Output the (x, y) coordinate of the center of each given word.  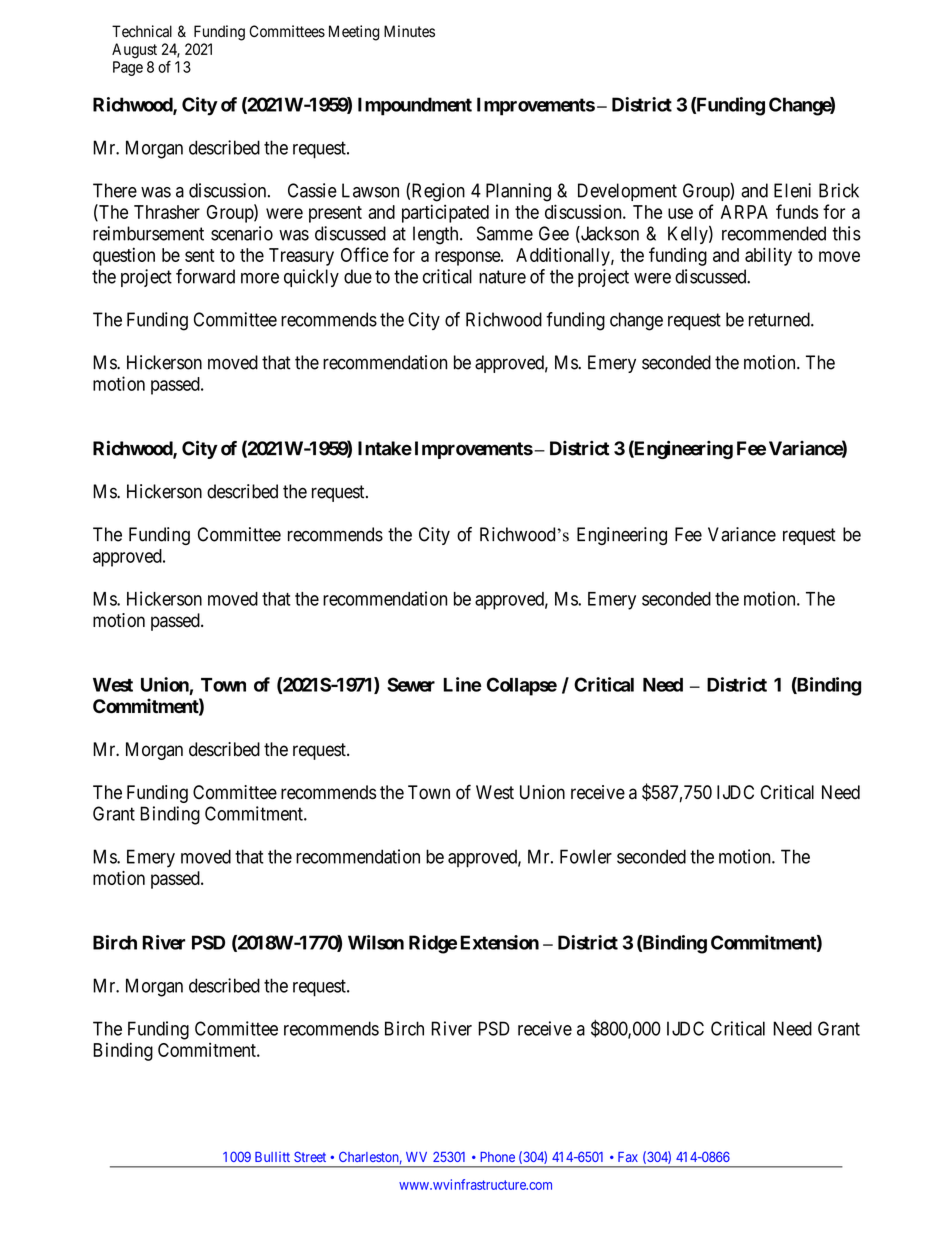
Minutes (409, 31)
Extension (499, 942)
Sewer (411, 684)
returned (780, 319)
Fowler (586, 856)
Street (310, 1156)
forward (205, 276)
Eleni (792, 190)
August (134, 51)
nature (502, 277)
